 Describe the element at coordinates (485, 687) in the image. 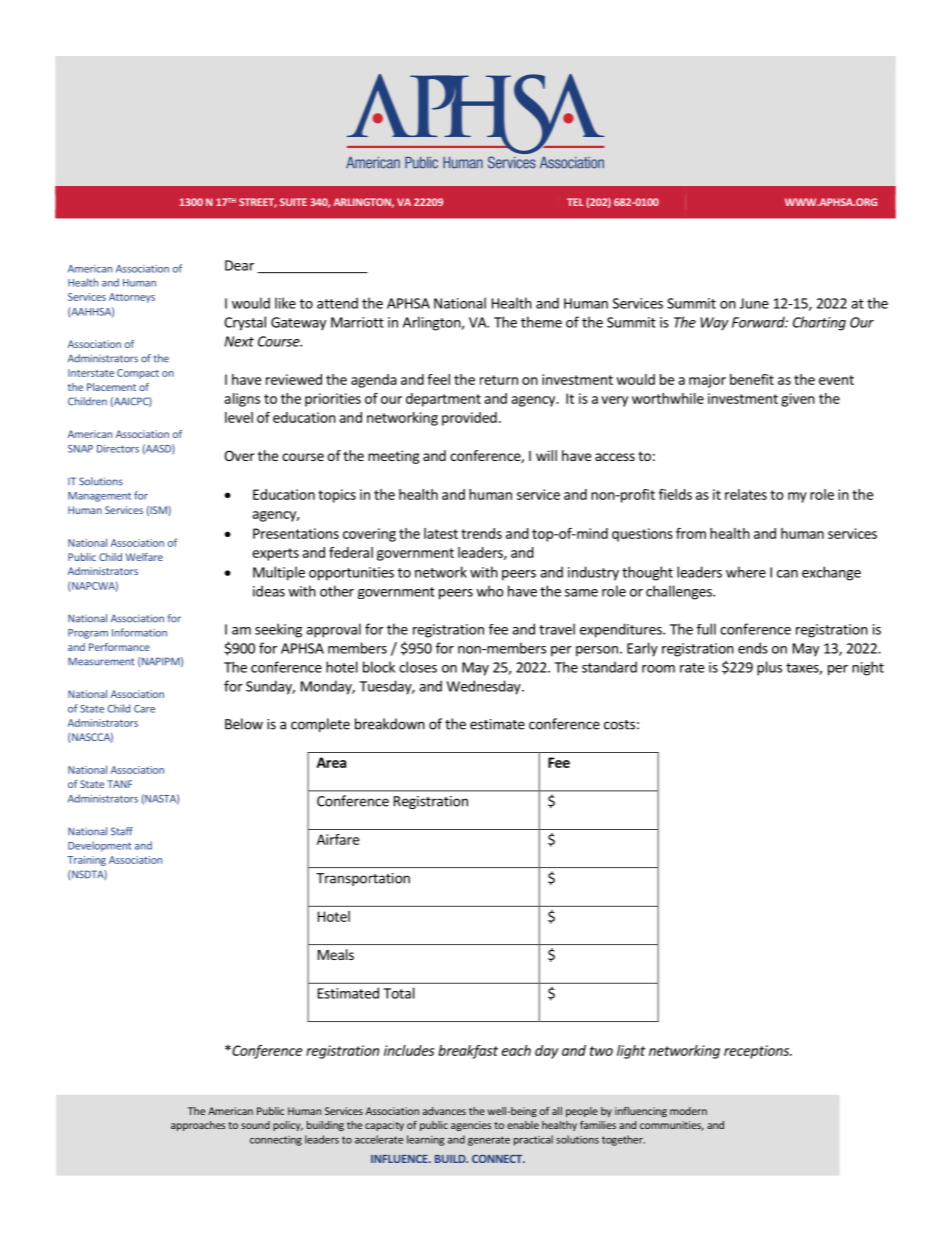

I see `Wednesday` at that location.
